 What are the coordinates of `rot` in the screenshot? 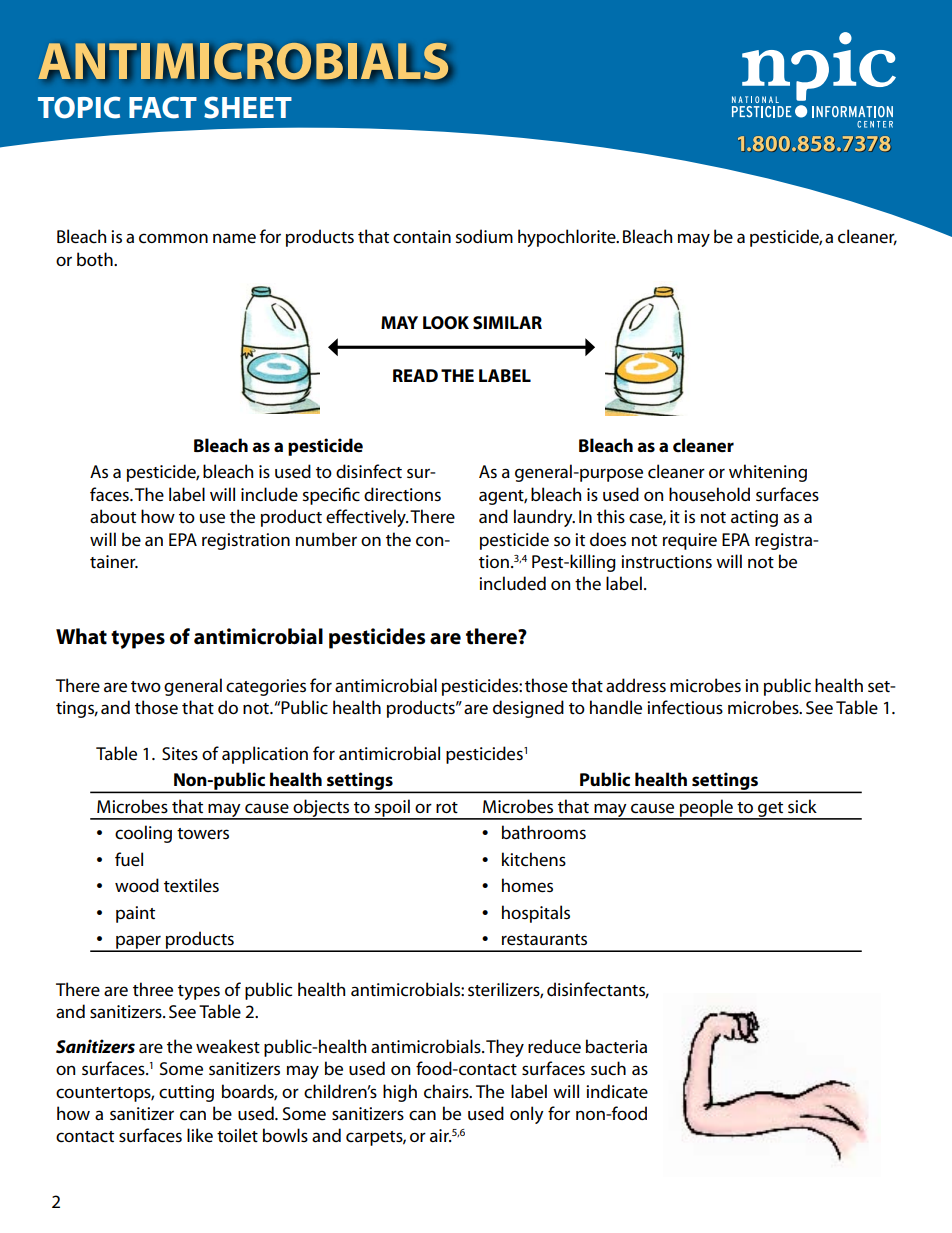 It's located at (447, 807).
